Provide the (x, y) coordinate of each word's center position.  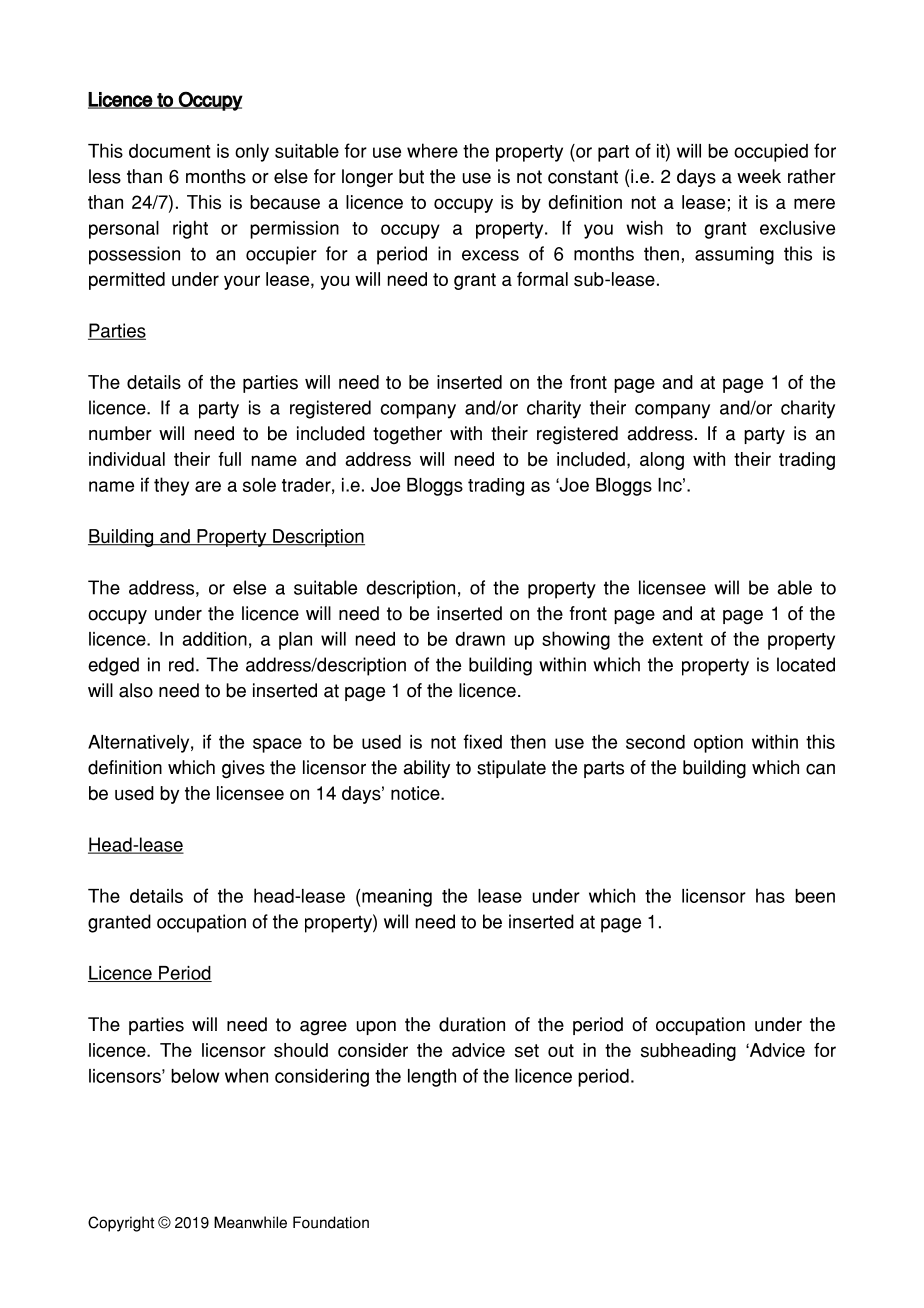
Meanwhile (250, 1222)
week (759, 176)
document (169, 151)
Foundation (331, 1222)
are (208, 486)
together (407, 435)
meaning (397, 898)
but (411, 176)
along (662, 461)
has (770, 895)
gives (243, 769)
